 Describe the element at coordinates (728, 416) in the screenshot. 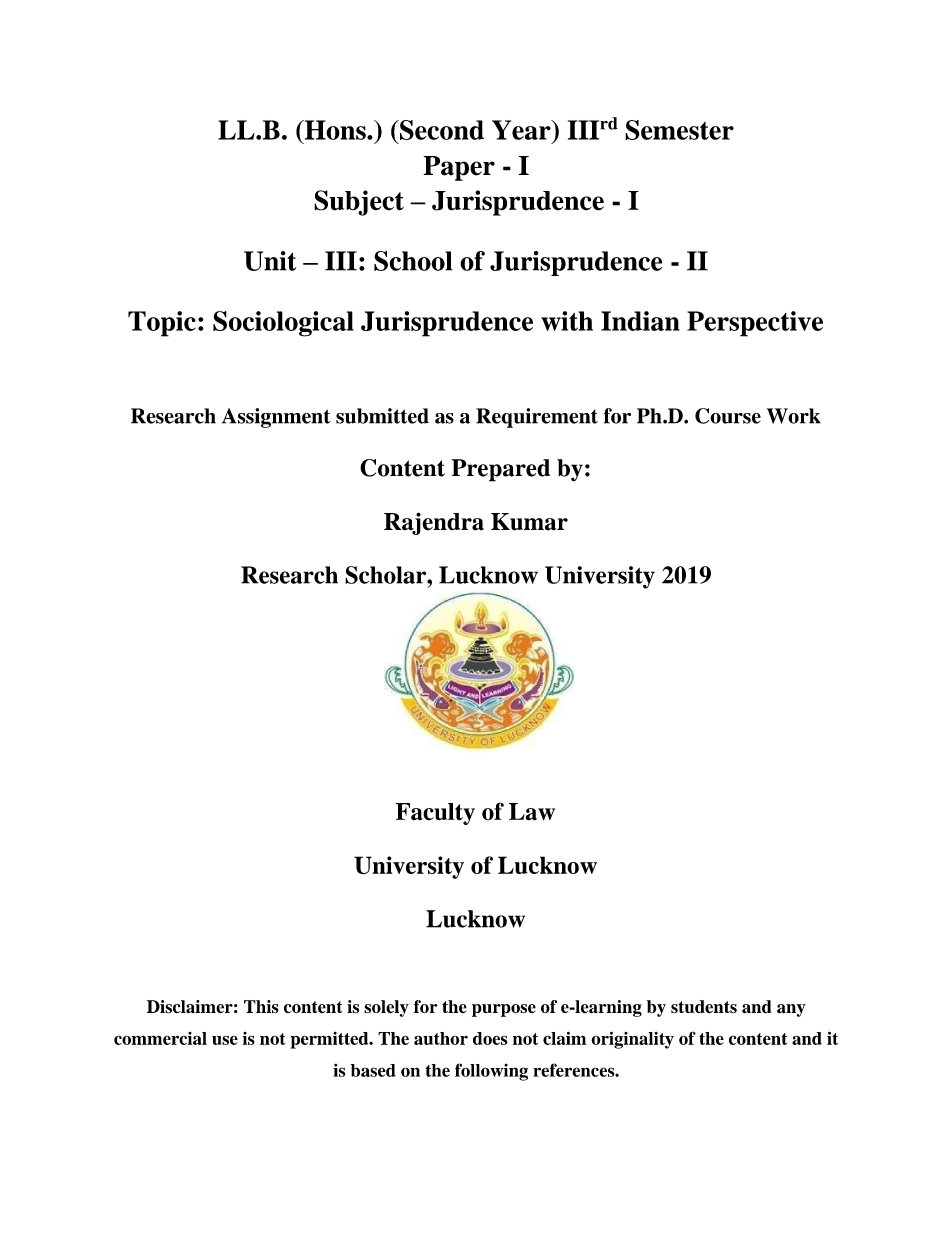

I see `Course` at that location.
